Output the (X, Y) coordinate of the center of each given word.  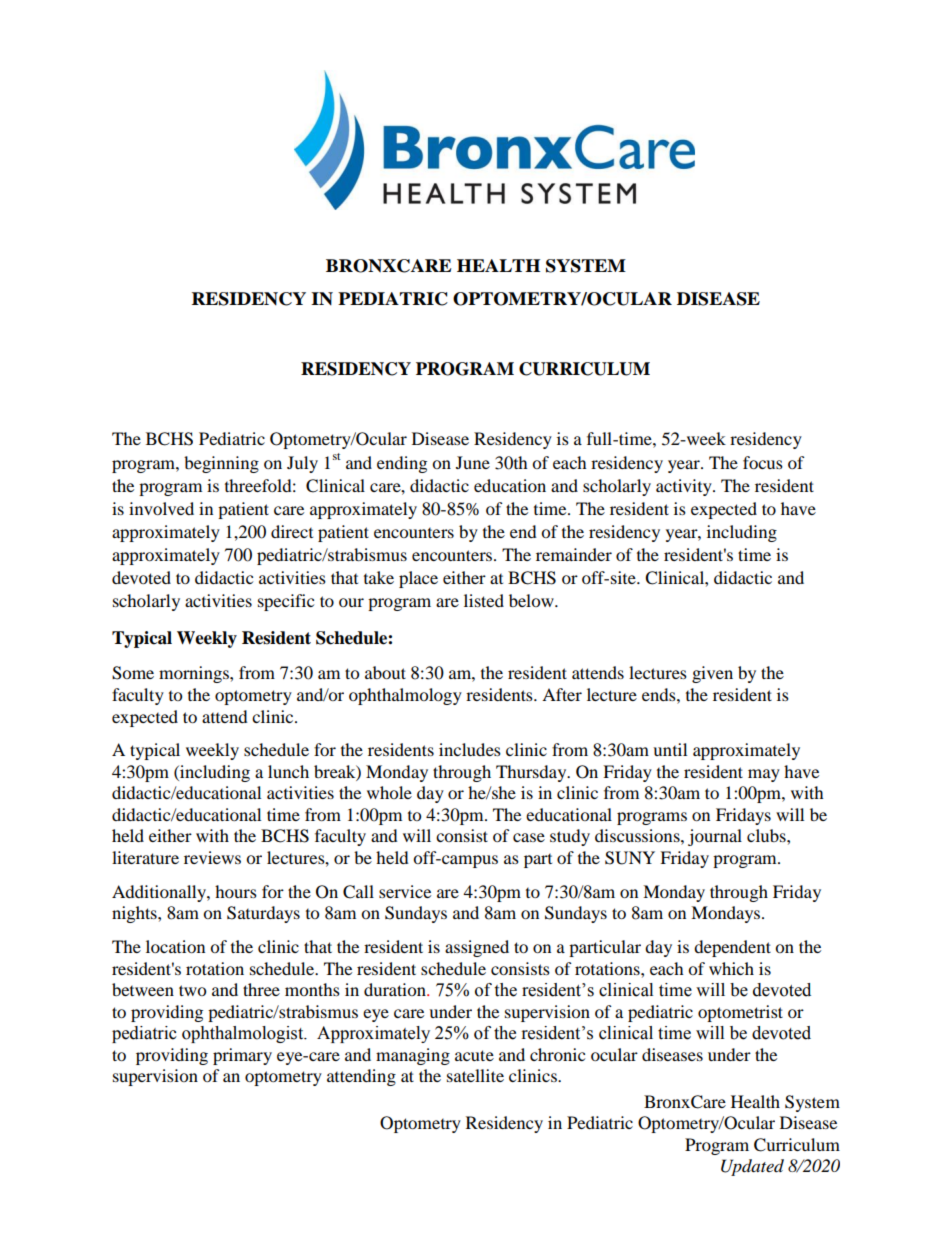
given (712, 674)
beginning (221, 464)
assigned (477, 948)
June (473, 462)
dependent (732, 948)
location (175, 946)
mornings (195, 674)
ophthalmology (405, 696)
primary (242, 1056)
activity (685, 487)
